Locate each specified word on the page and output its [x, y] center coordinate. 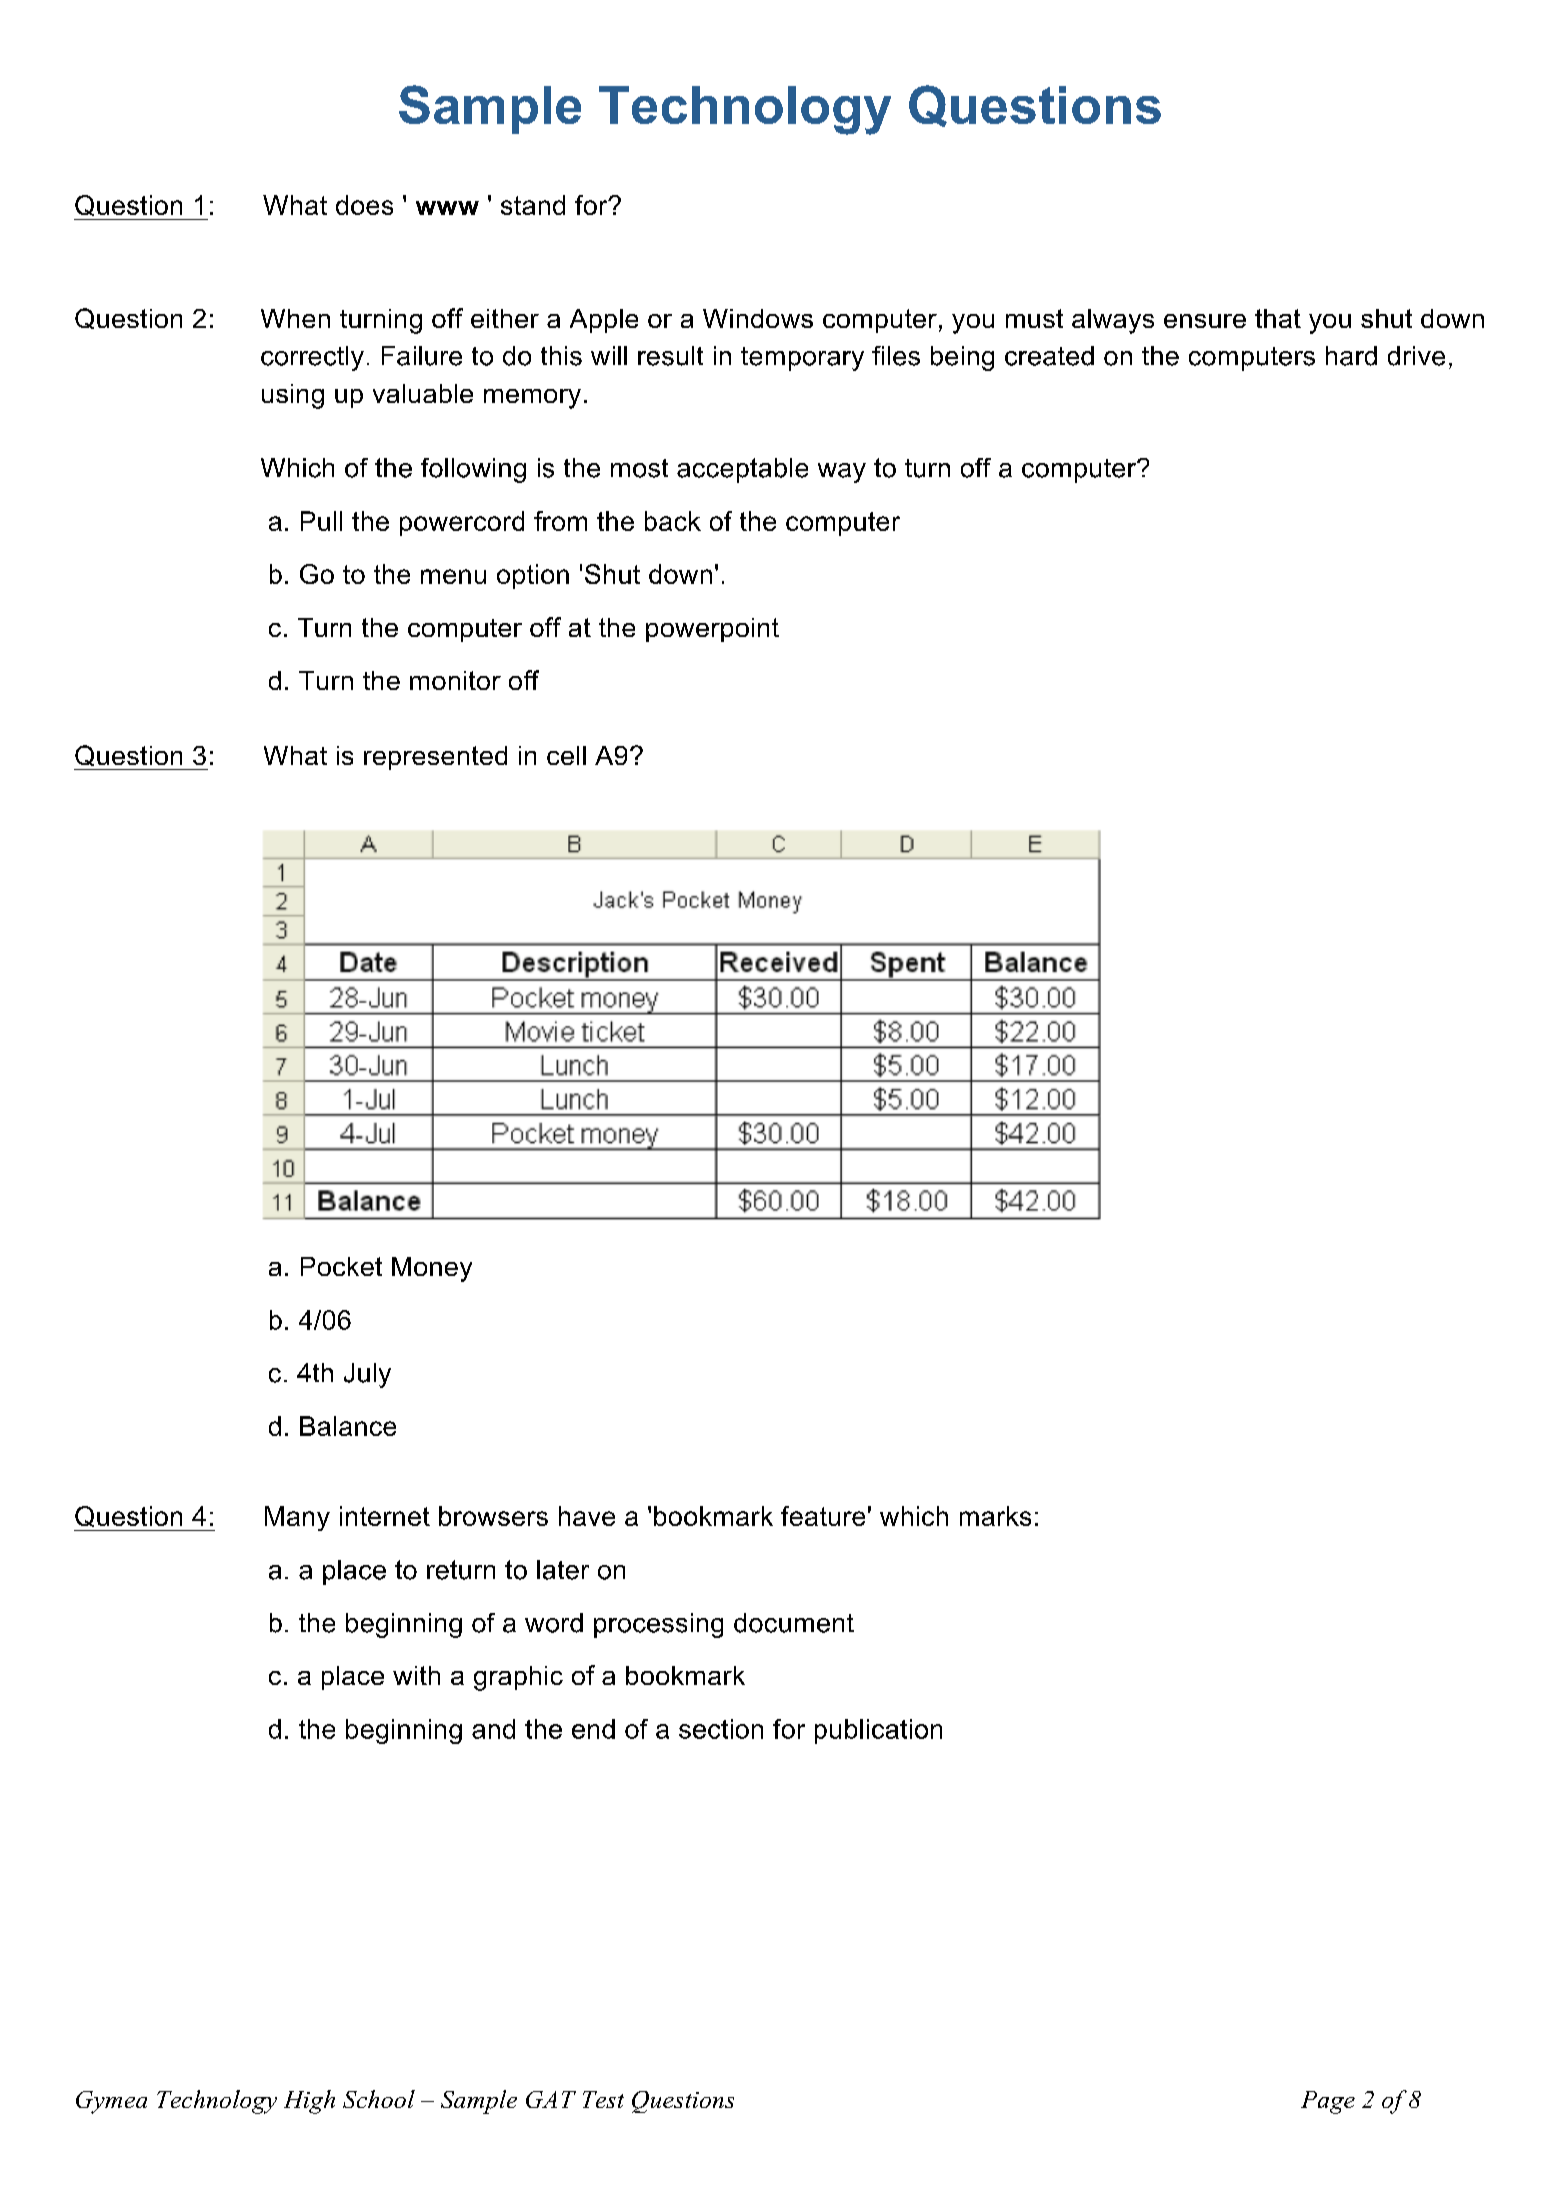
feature [823, 1516]
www [447, 208]
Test [603, 2099]
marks [995, 1516]
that [1278, 318]
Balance [348, 1426]
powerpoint [712, 630]
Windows [758, 318]
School [379, 2099]
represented [435, 758]
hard [1351, 356]
